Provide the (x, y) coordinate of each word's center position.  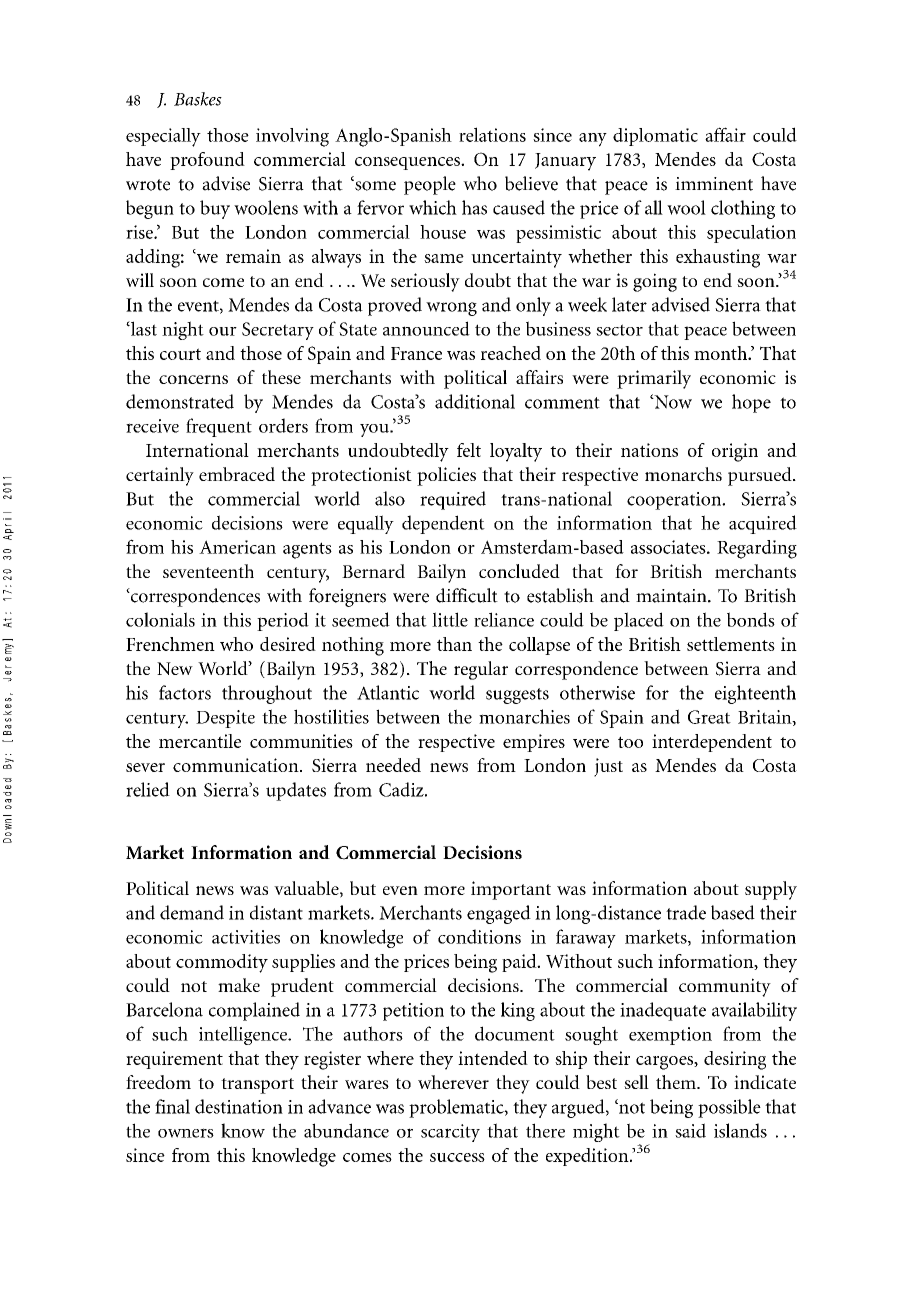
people (430, 185)
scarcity (450, 1133)
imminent (714, 184)
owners (186, 1133)
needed (393, 765)
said (690, 1130)
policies (446, 476)
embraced (237, 474)
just (608, 767)
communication (237, 765)
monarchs (683, 474)
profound (207, 161)
